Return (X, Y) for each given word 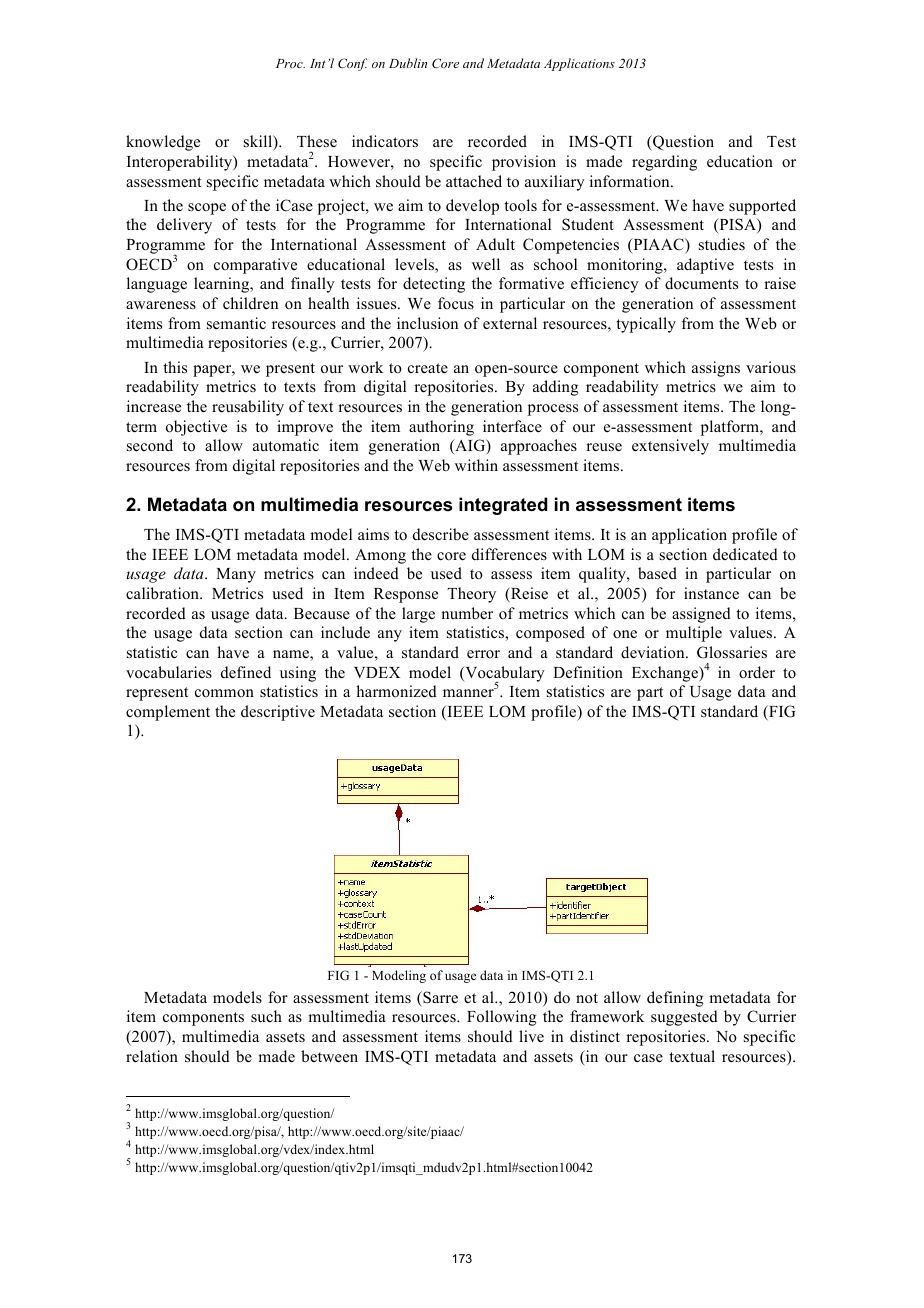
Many (236, 575)
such (266, 1016)
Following (501, 1018)
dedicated (745, 554)
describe (441, 534)
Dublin (408, 63)
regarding (664, 163)
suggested (684, 1018)
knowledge (163, 143)
